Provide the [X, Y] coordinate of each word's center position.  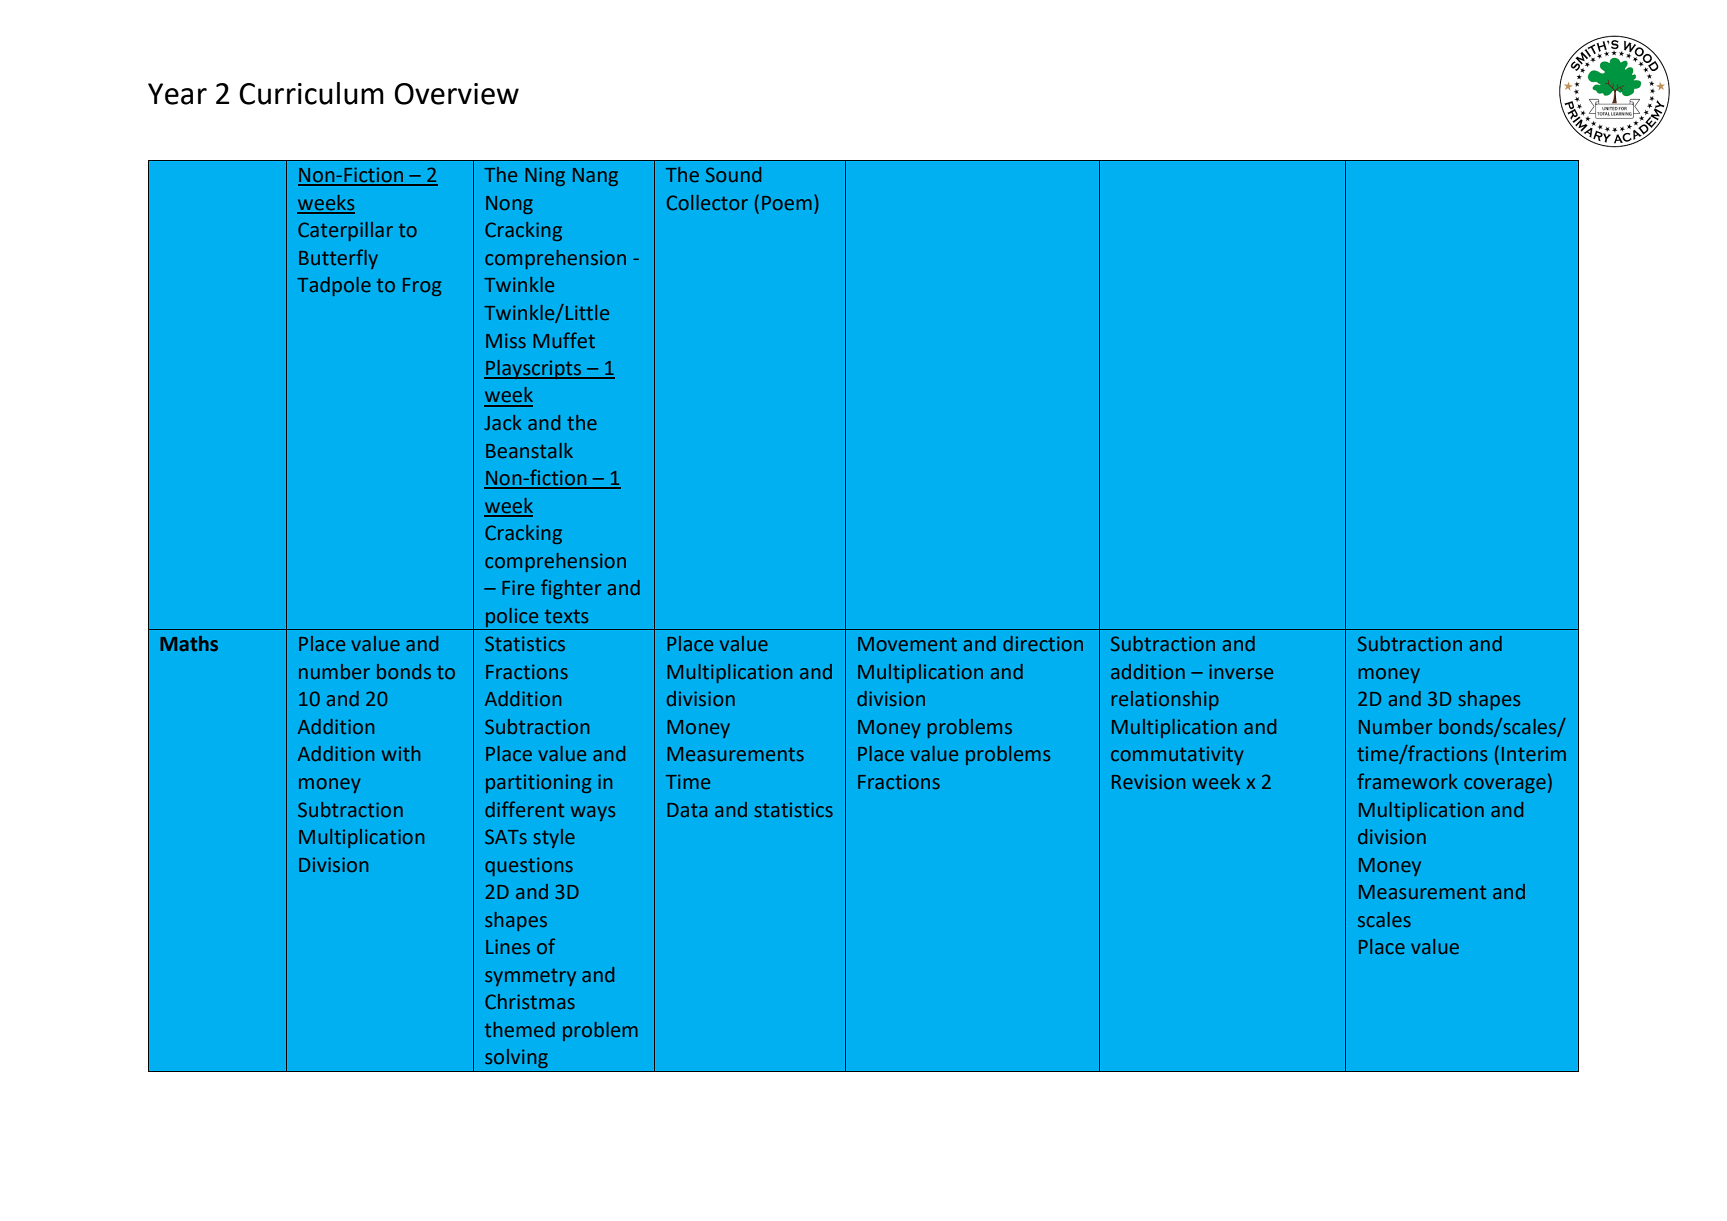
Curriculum [311, 93]
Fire [518, 588]
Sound [733, 175]
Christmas [530, 1002]
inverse [1241, 672]
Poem [787, 203]
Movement [907, 644]
